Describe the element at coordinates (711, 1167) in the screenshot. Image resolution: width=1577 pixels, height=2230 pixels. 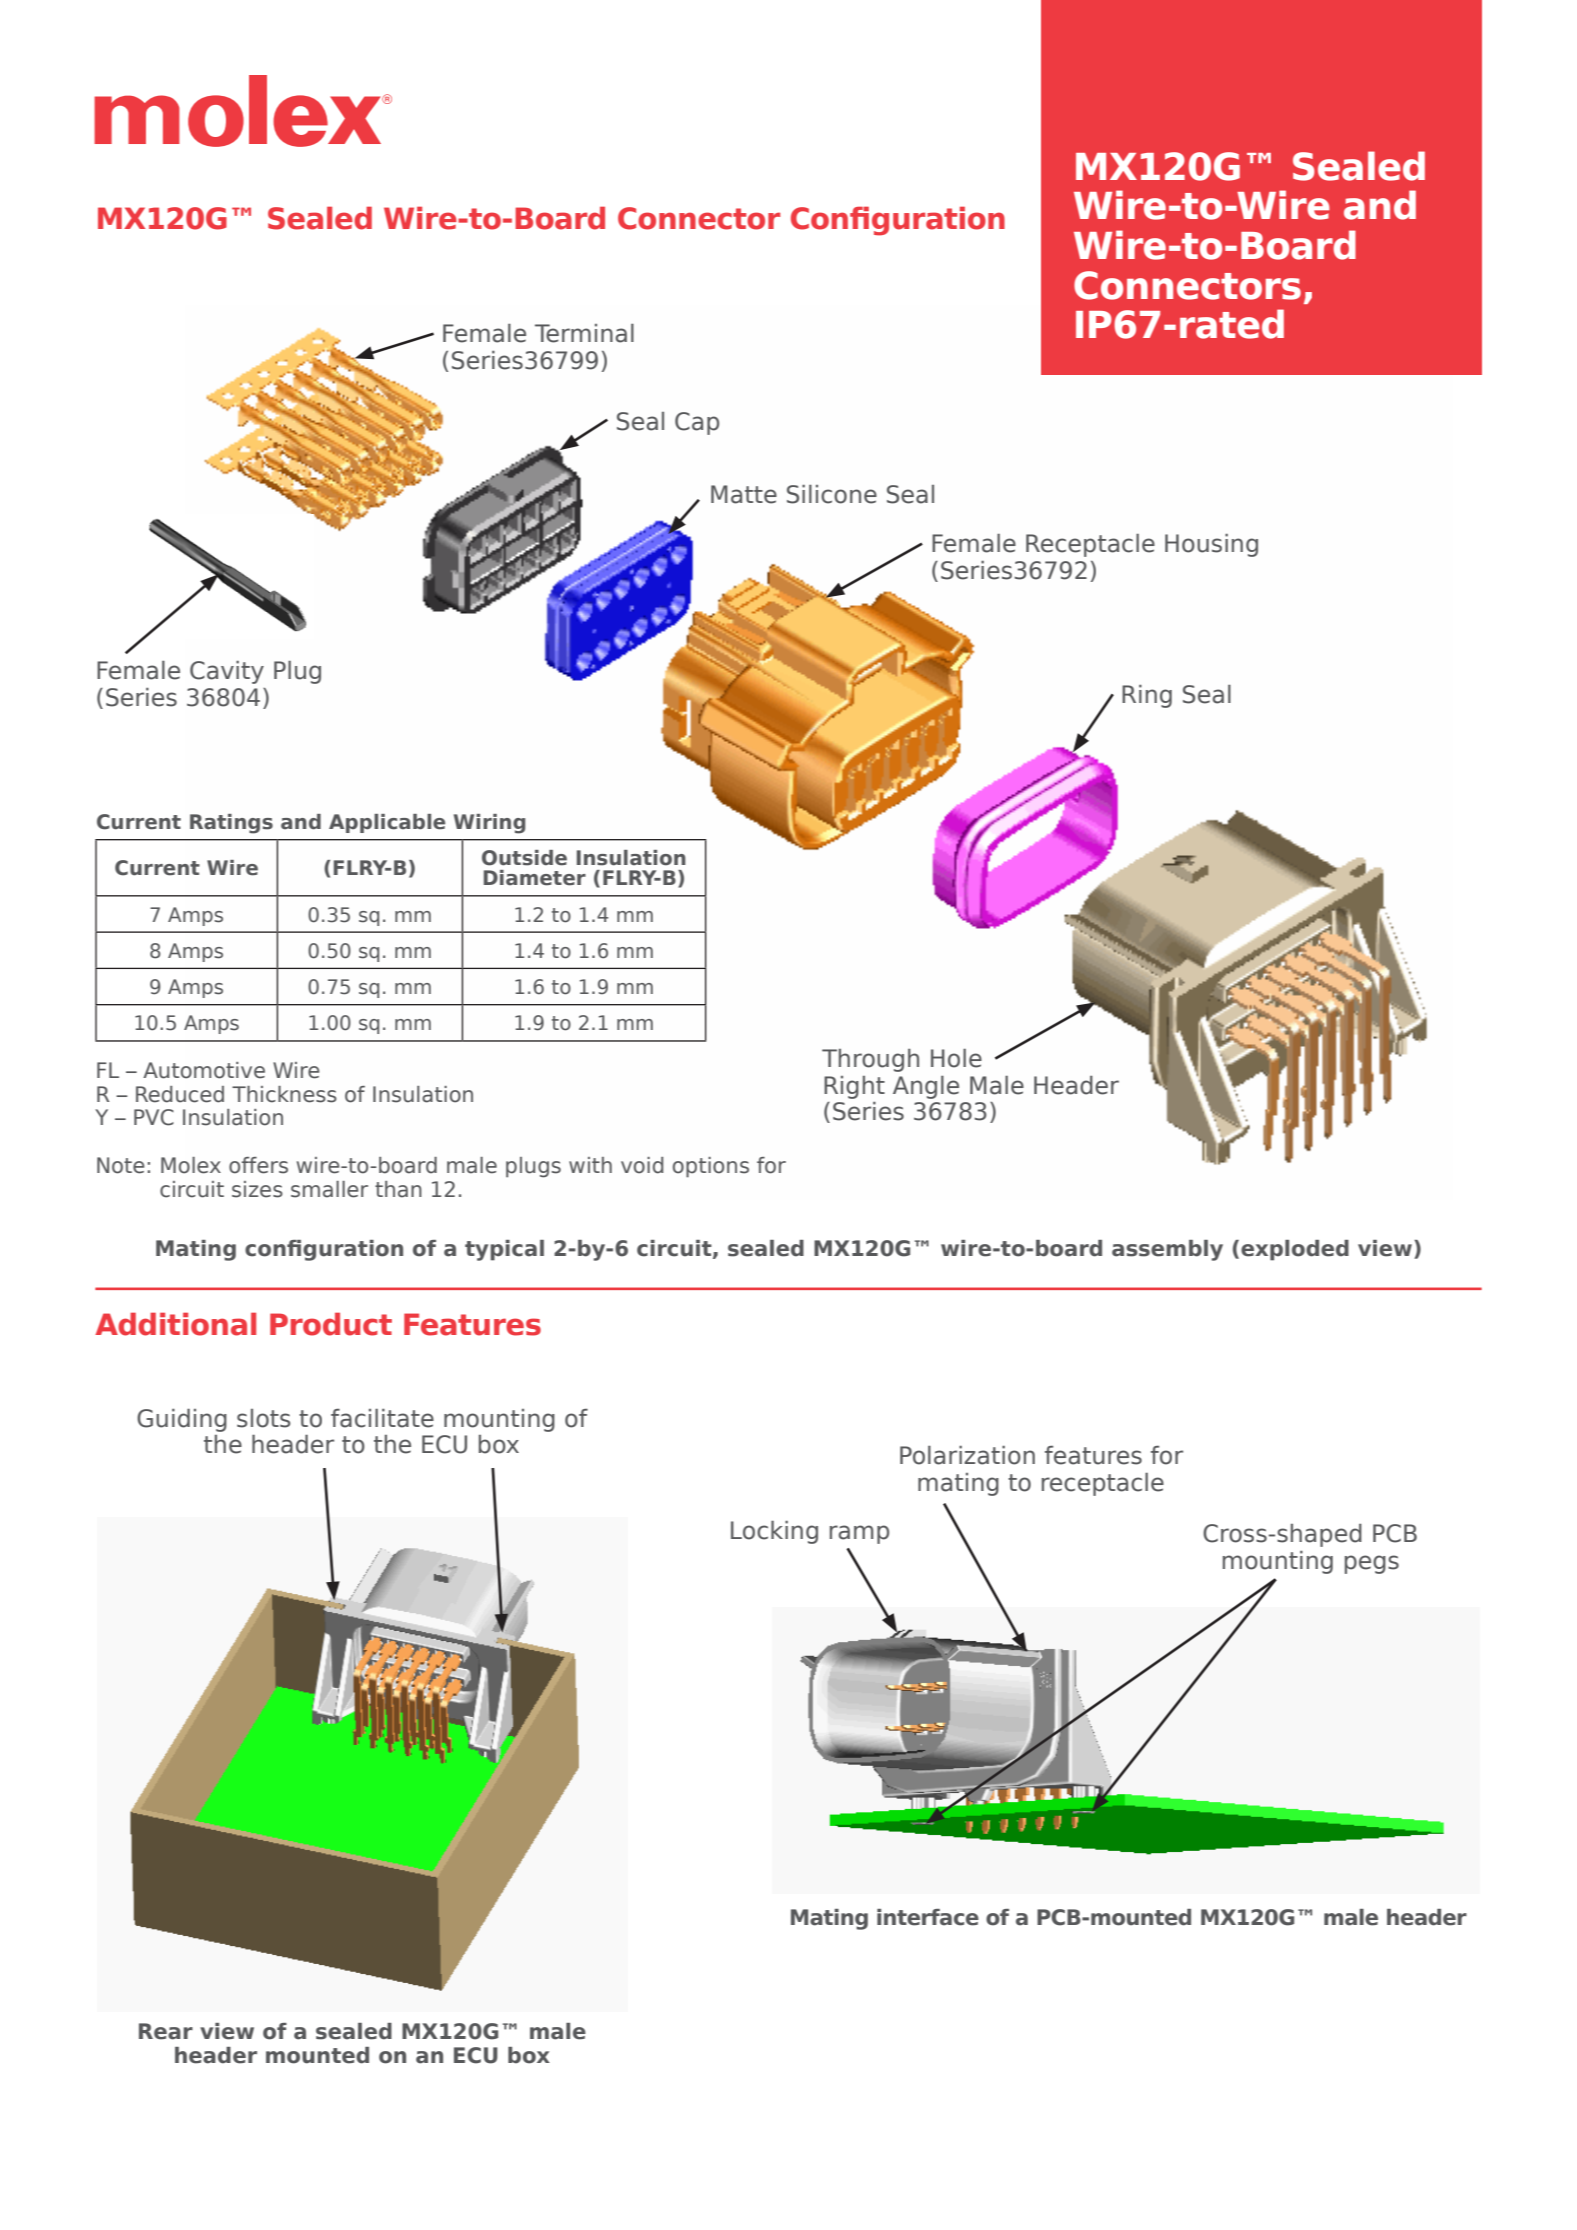
I see `options` at that location.
